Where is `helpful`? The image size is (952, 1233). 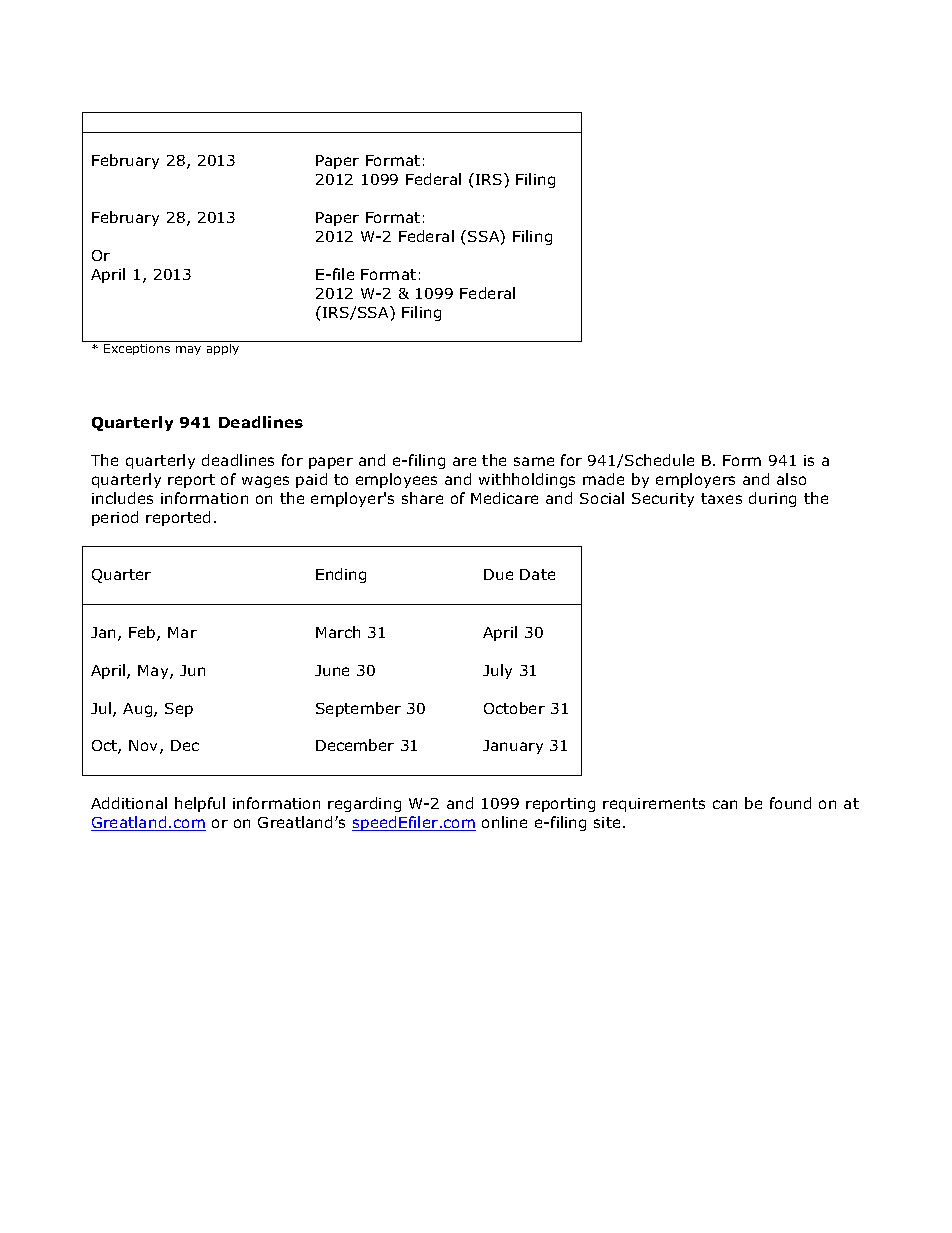
helpful is located at coordinates (200, 804).
